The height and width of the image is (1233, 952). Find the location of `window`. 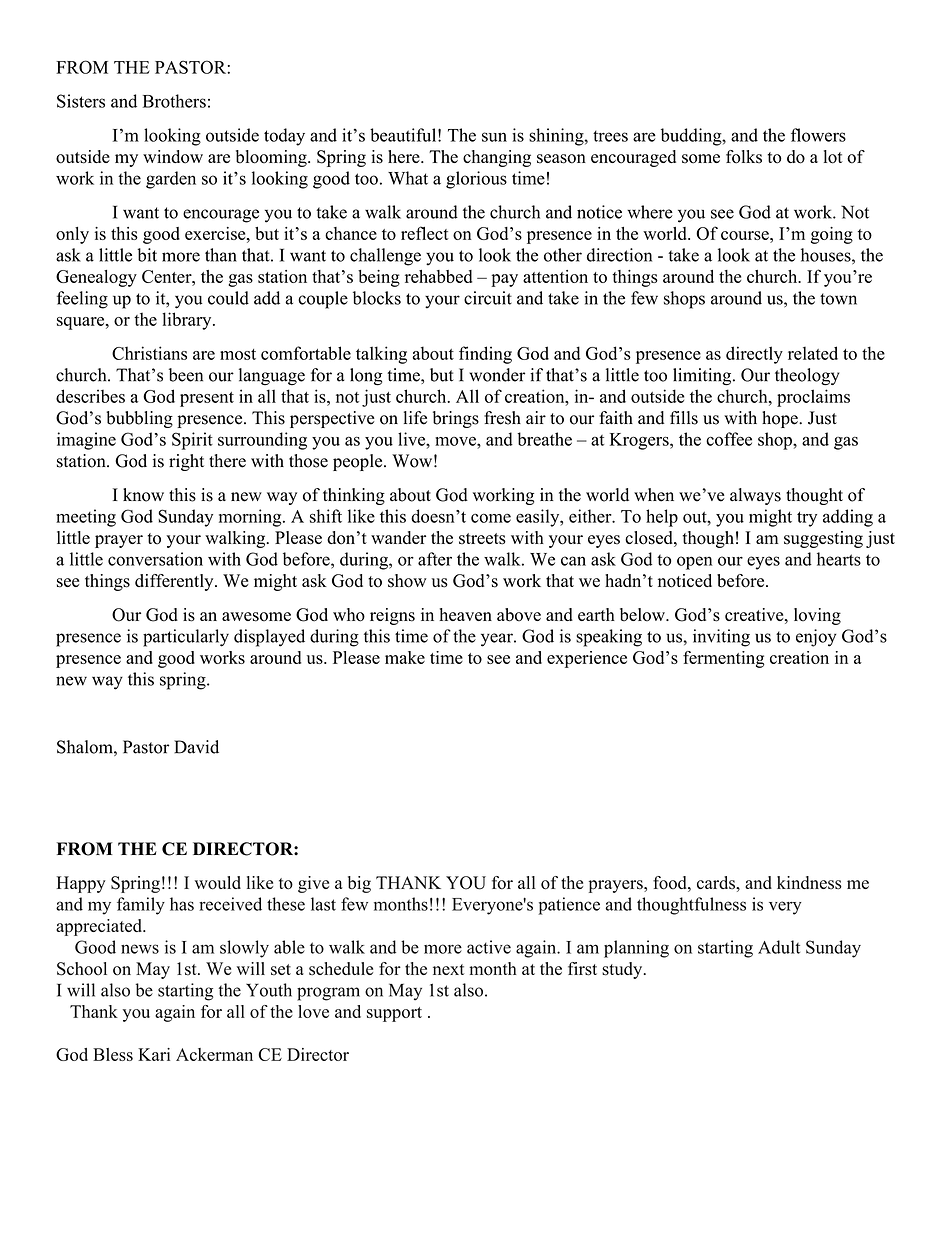

window is located at coordinates (173, 157).
